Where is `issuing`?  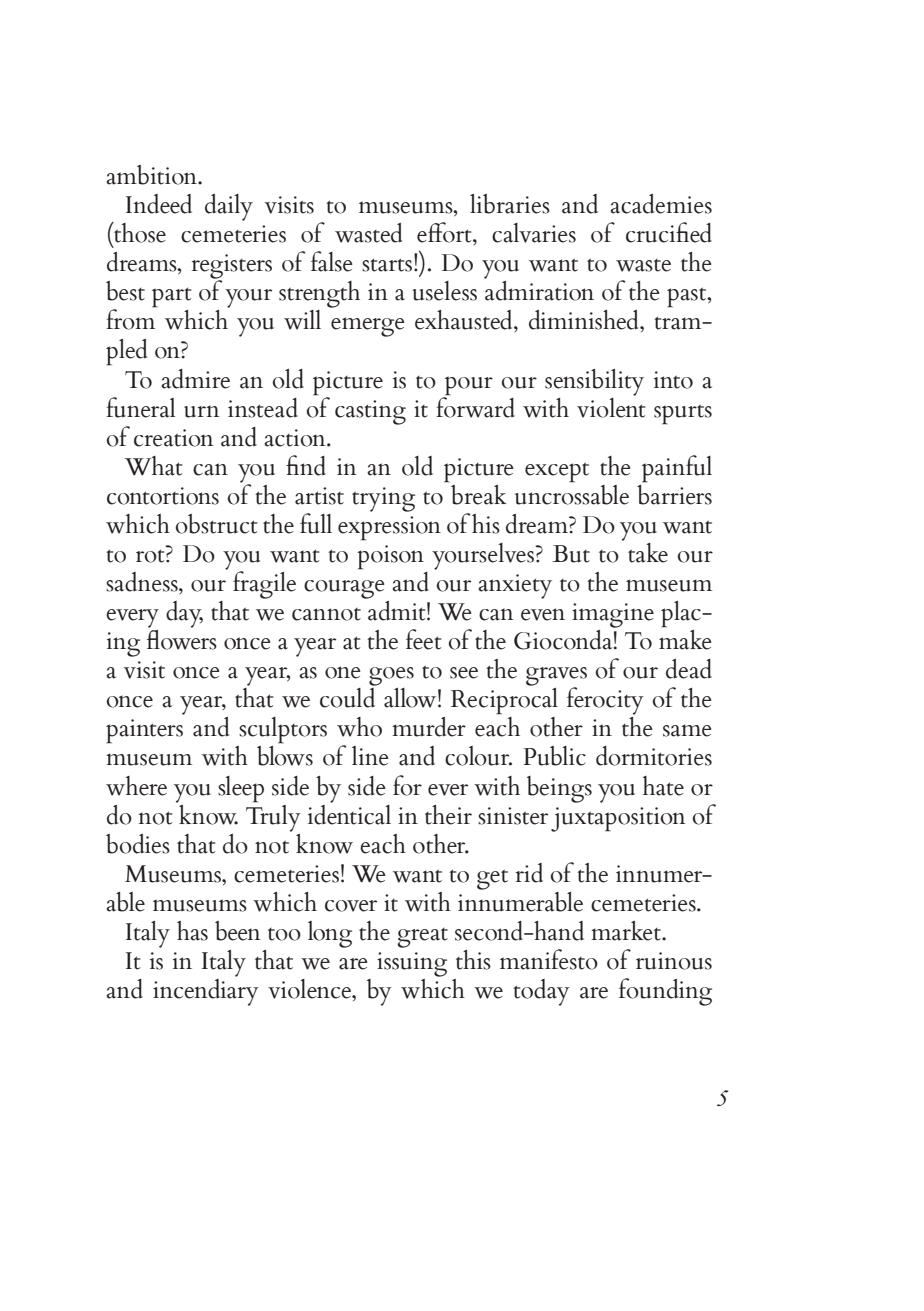 issuing is located at coordinates (412, 964).
